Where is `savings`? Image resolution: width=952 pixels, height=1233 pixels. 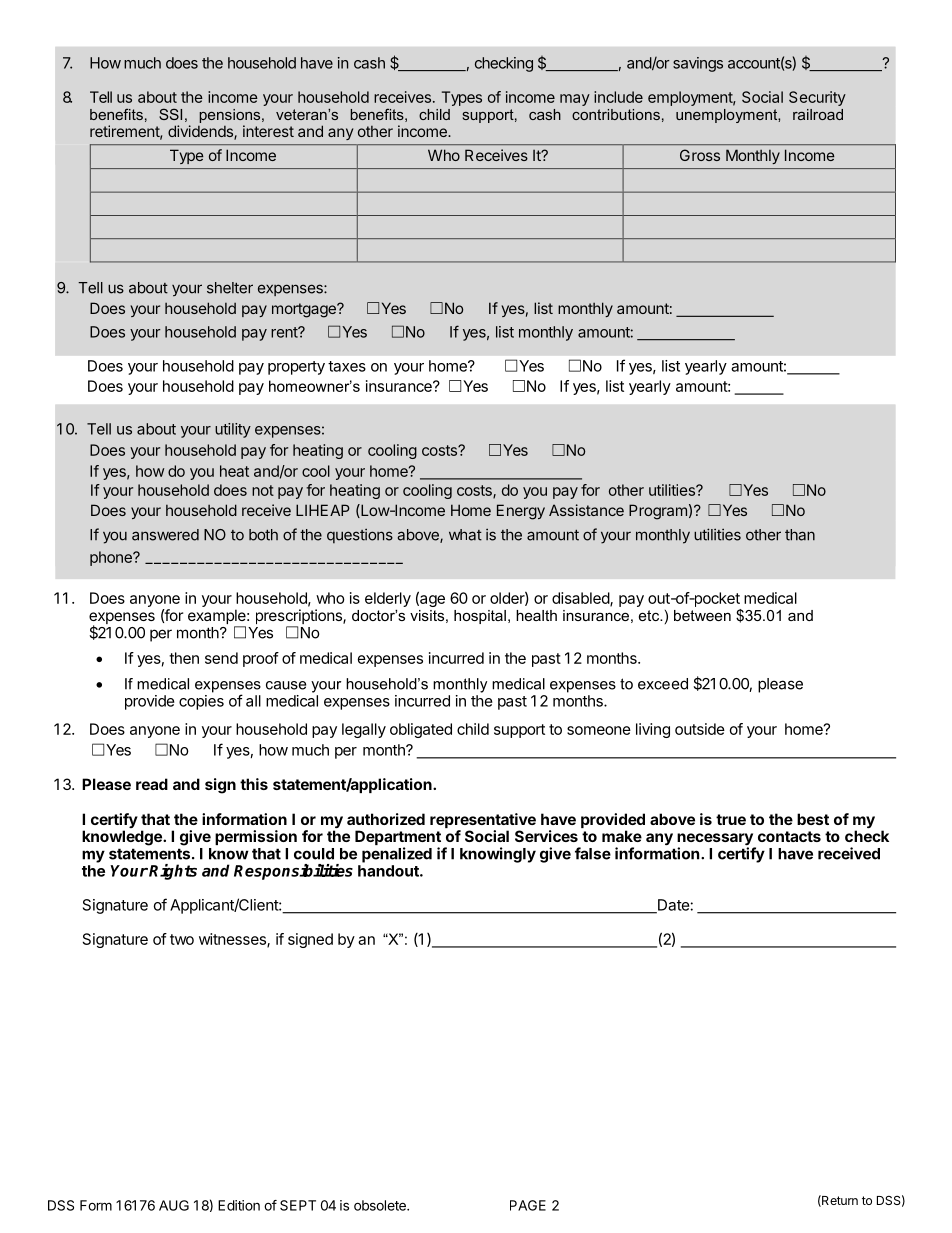 savings is located at coordinates (698, 64).
